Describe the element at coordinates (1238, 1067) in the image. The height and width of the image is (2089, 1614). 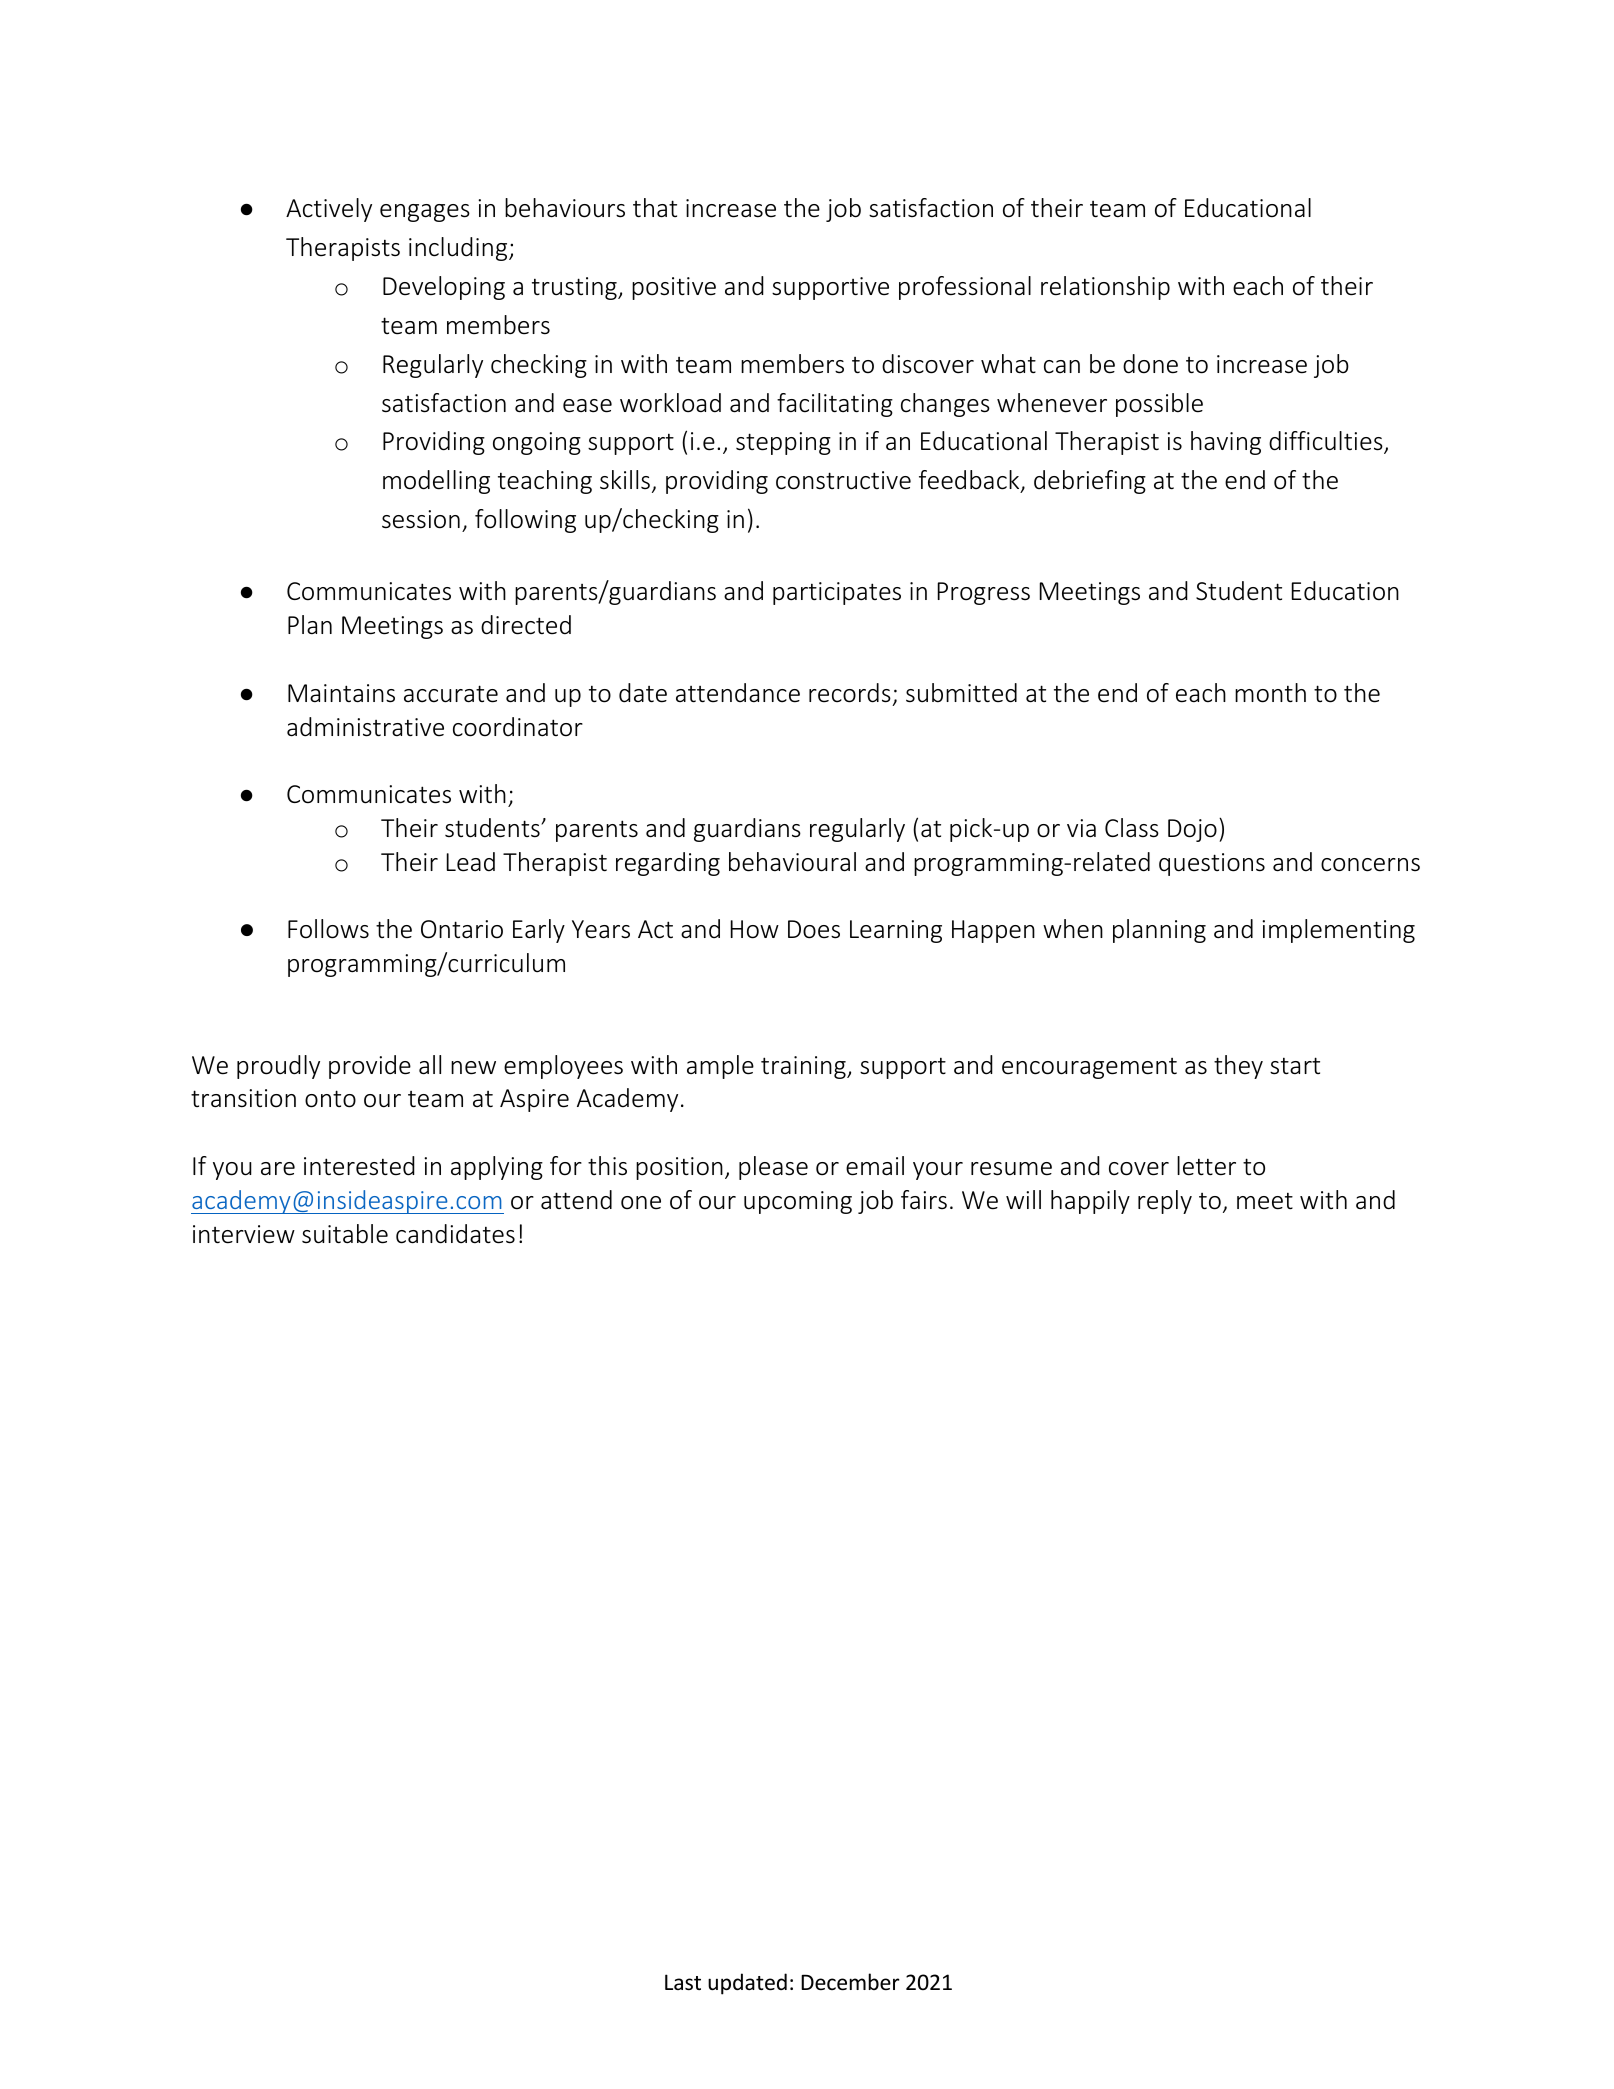
I see `they` at that location.
